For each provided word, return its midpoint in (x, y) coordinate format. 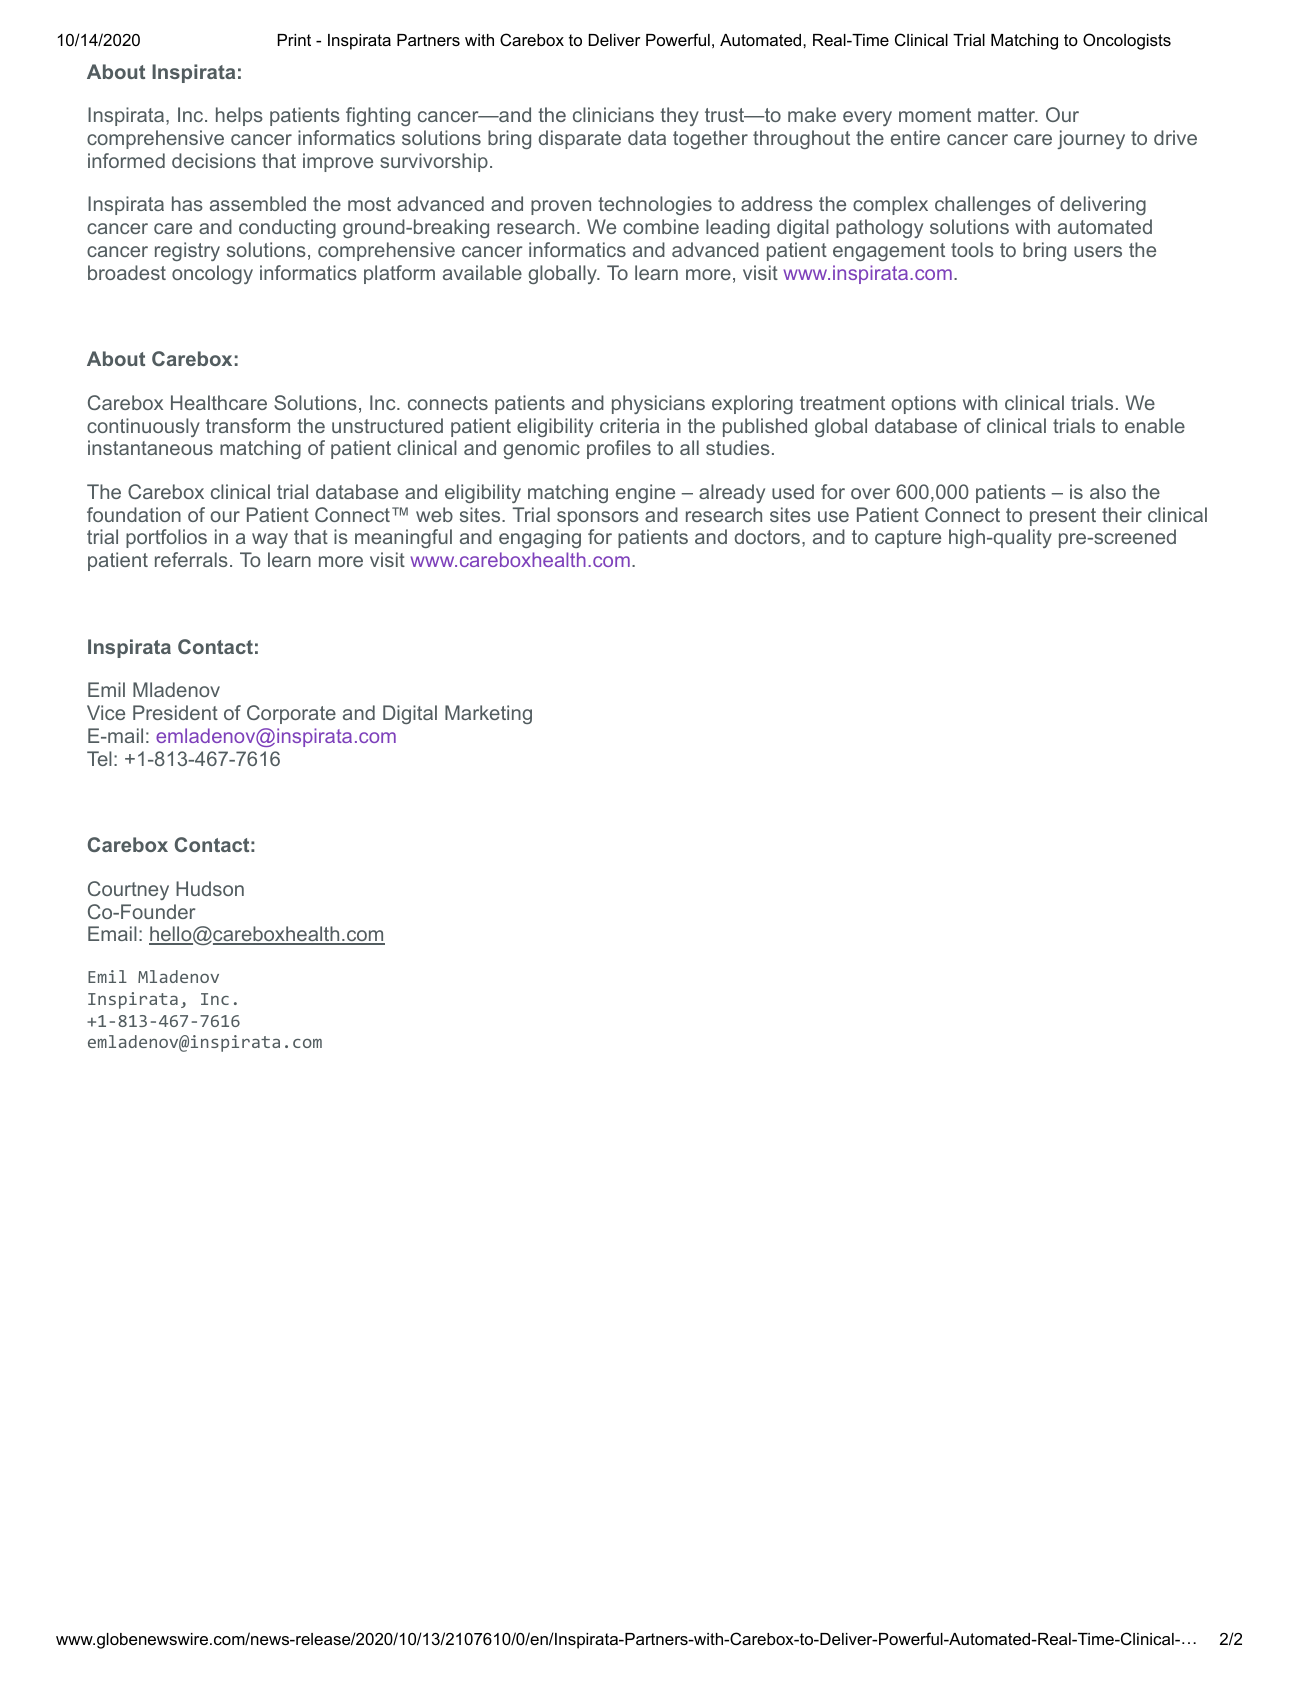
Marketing (488, 714)
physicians (658, 404)
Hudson (210, 888)
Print (294, 40)
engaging (540, 538)
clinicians (613, 114)
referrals (191, 559)
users (1098, 251)
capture (908, 539)
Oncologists (1127, 41)
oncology (212, 274)
